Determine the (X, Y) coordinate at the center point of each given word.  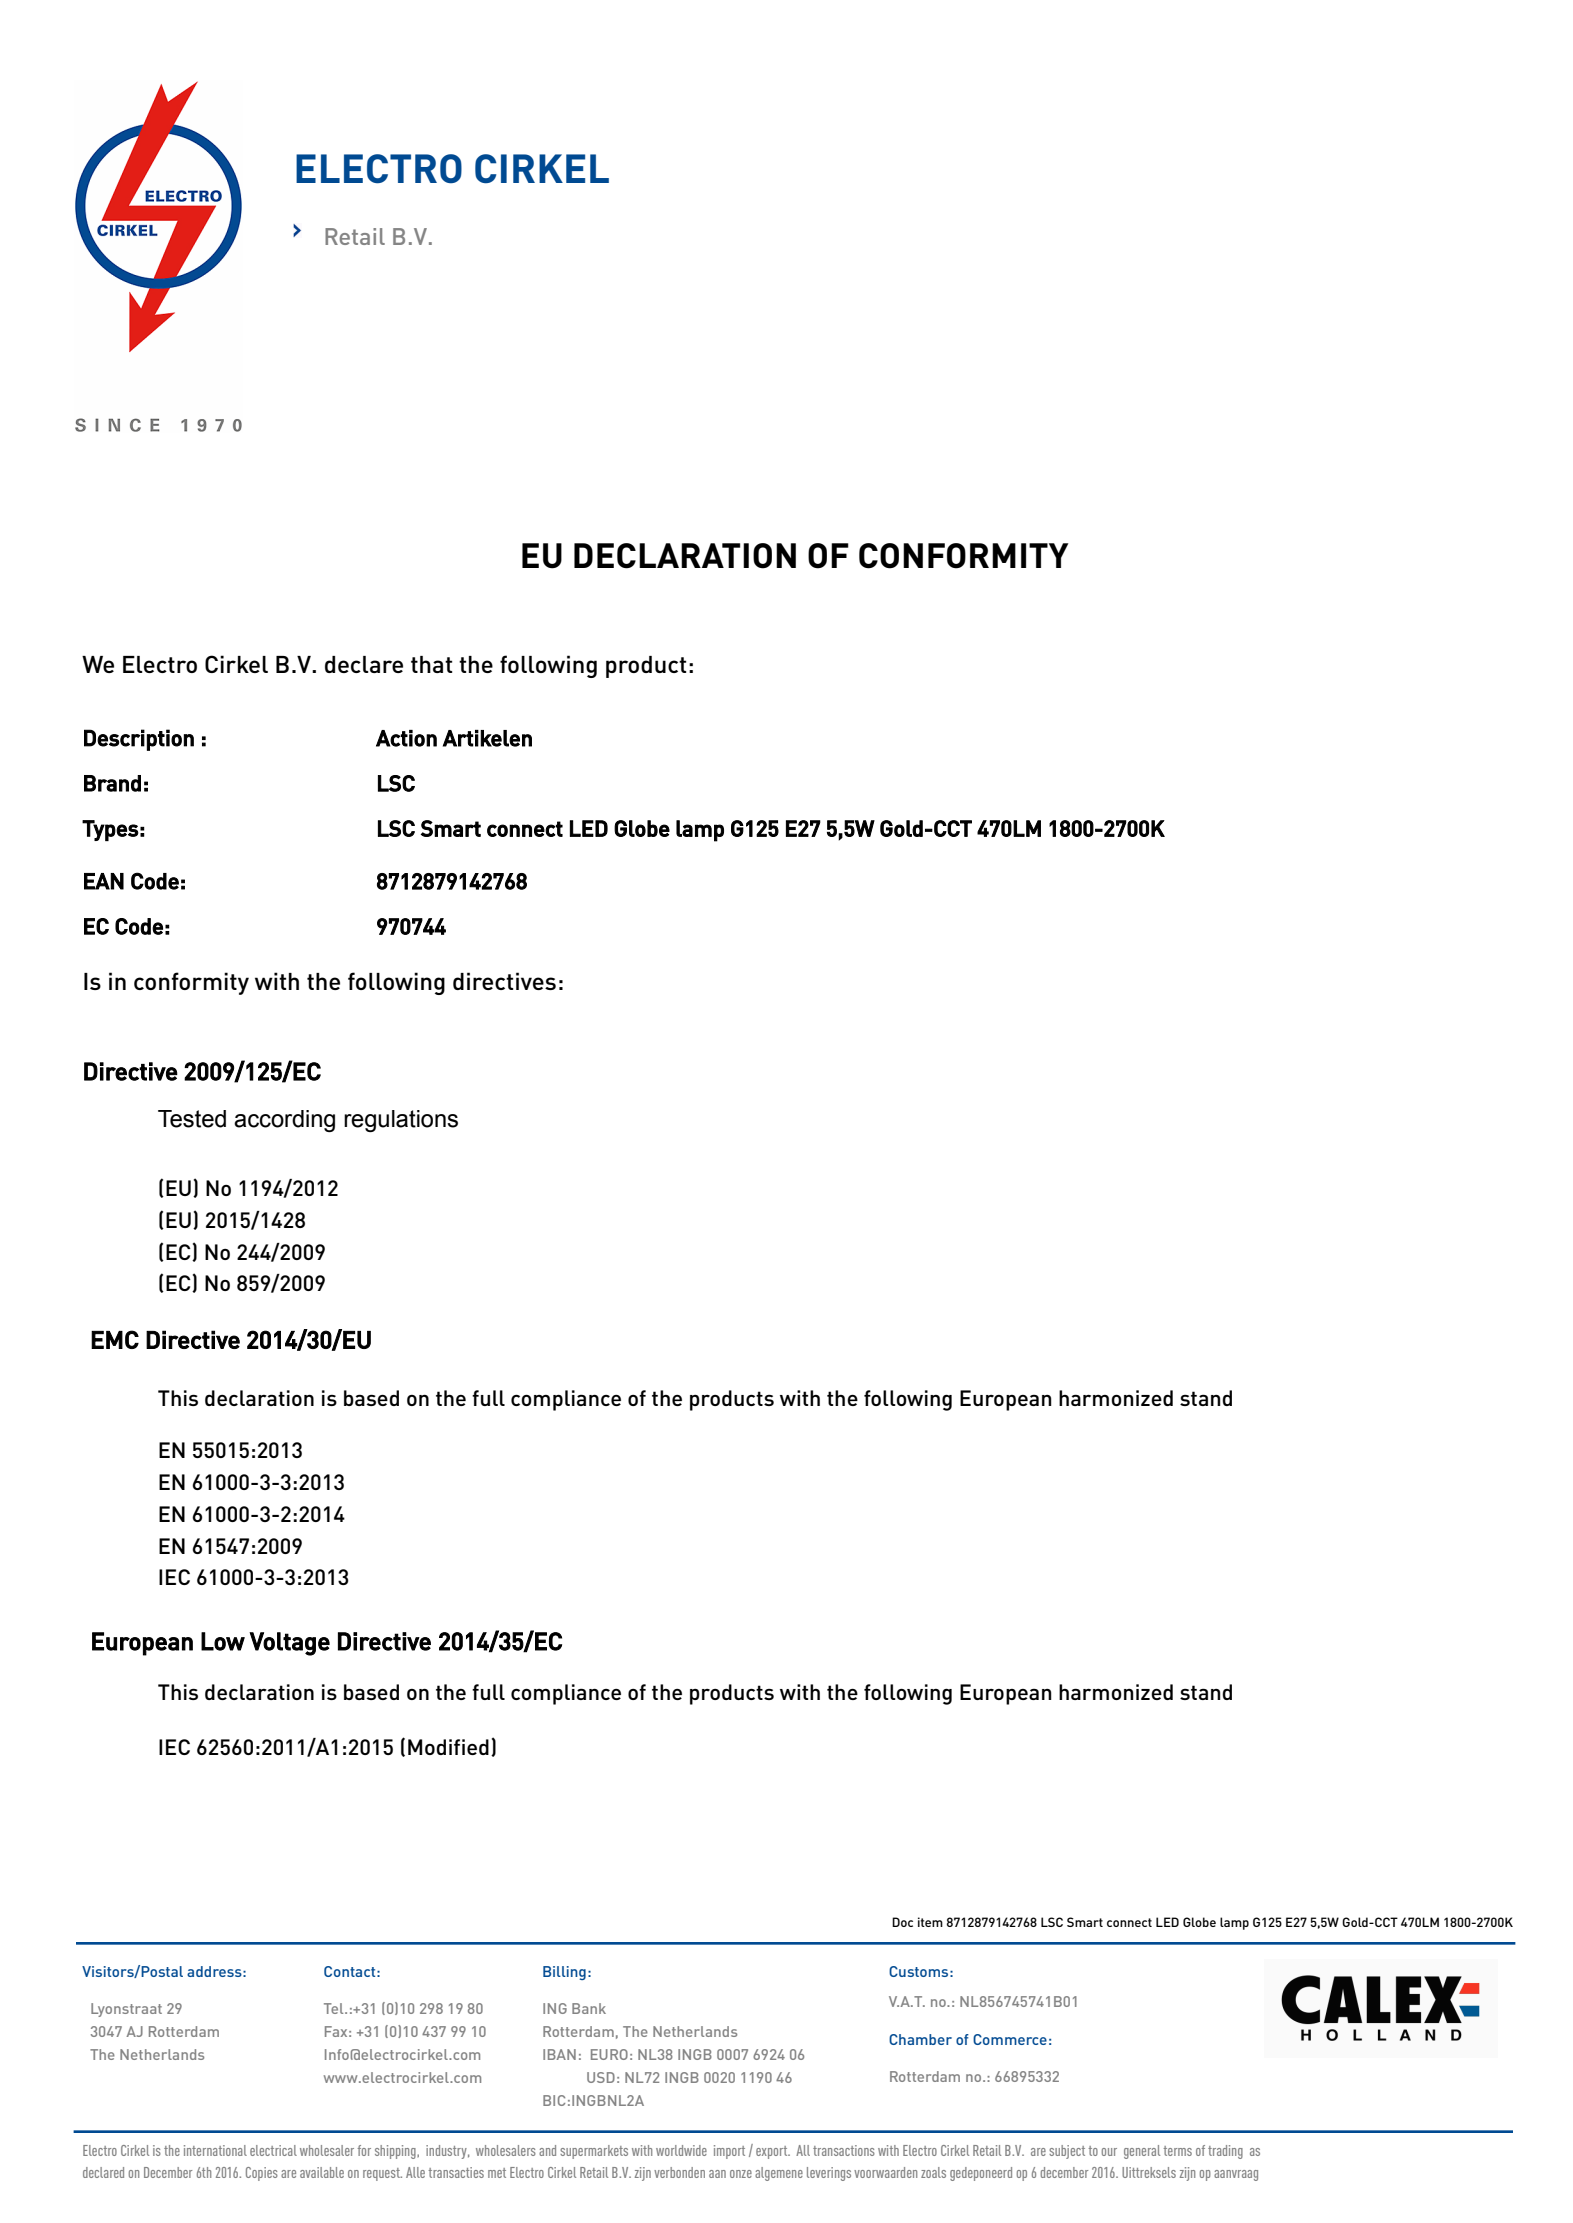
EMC (115, 1339)
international (215, 2150)
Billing (564, 1973)
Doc (902, 1922)
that (431, 664)
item (930, 1922)
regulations (401, 1121)
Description (139, 740)
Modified (448, 1747)
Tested (192, 1119)
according (284, 1121)
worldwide (681, 2150)
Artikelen (487, 738)
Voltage (289, 1644)
